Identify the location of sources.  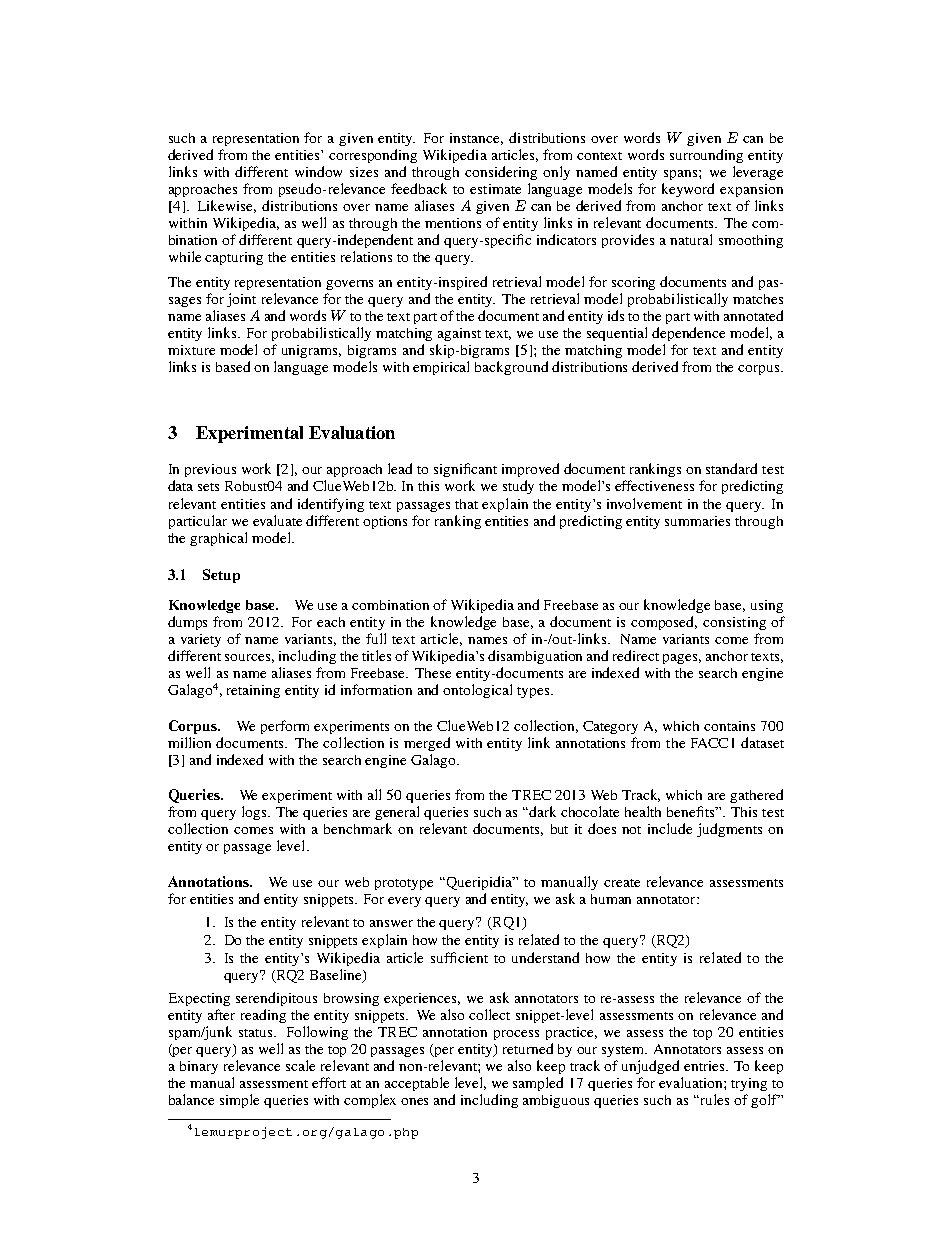
(247, 657).
